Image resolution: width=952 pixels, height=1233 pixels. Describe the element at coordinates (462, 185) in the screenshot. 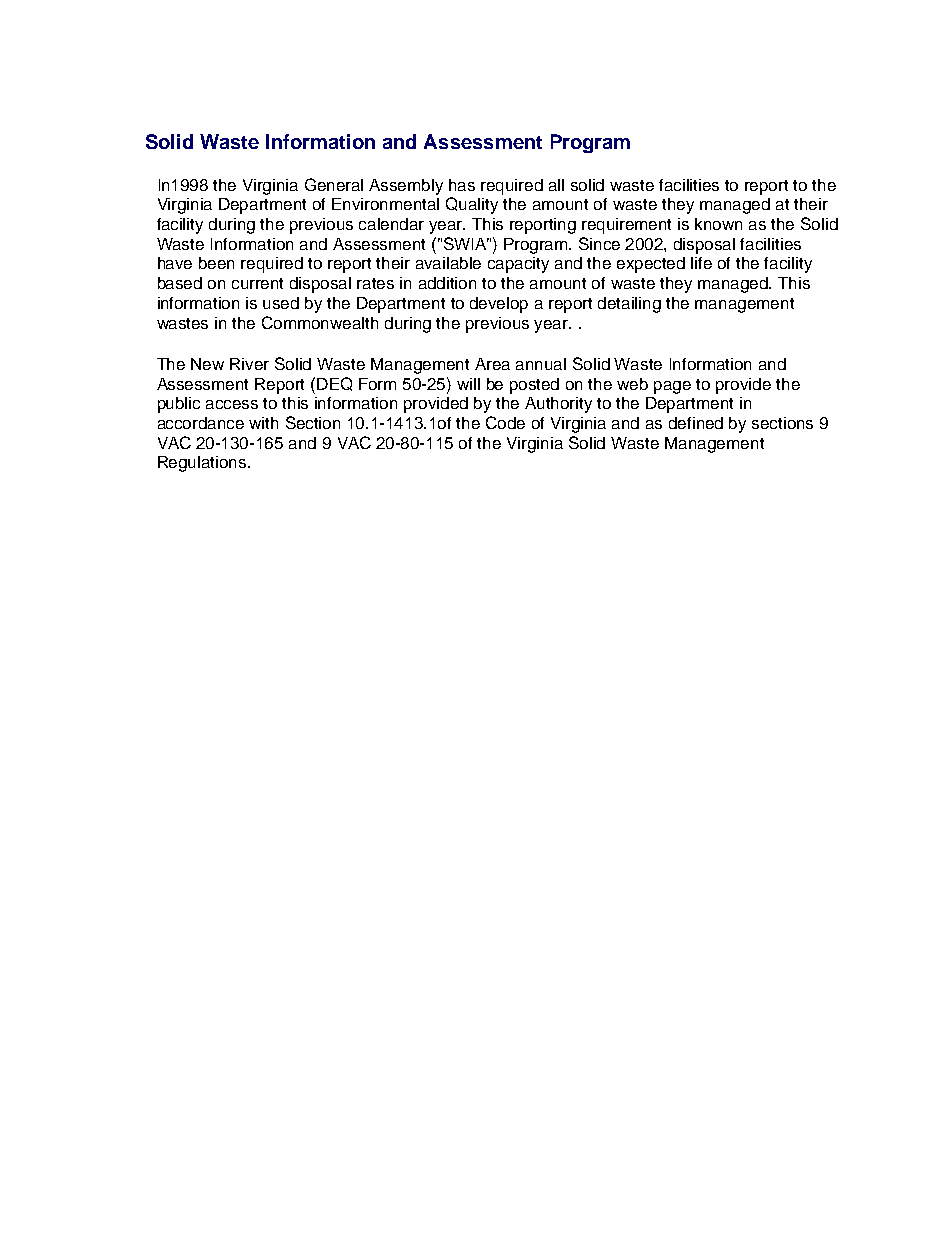

I see `has` at that location.
